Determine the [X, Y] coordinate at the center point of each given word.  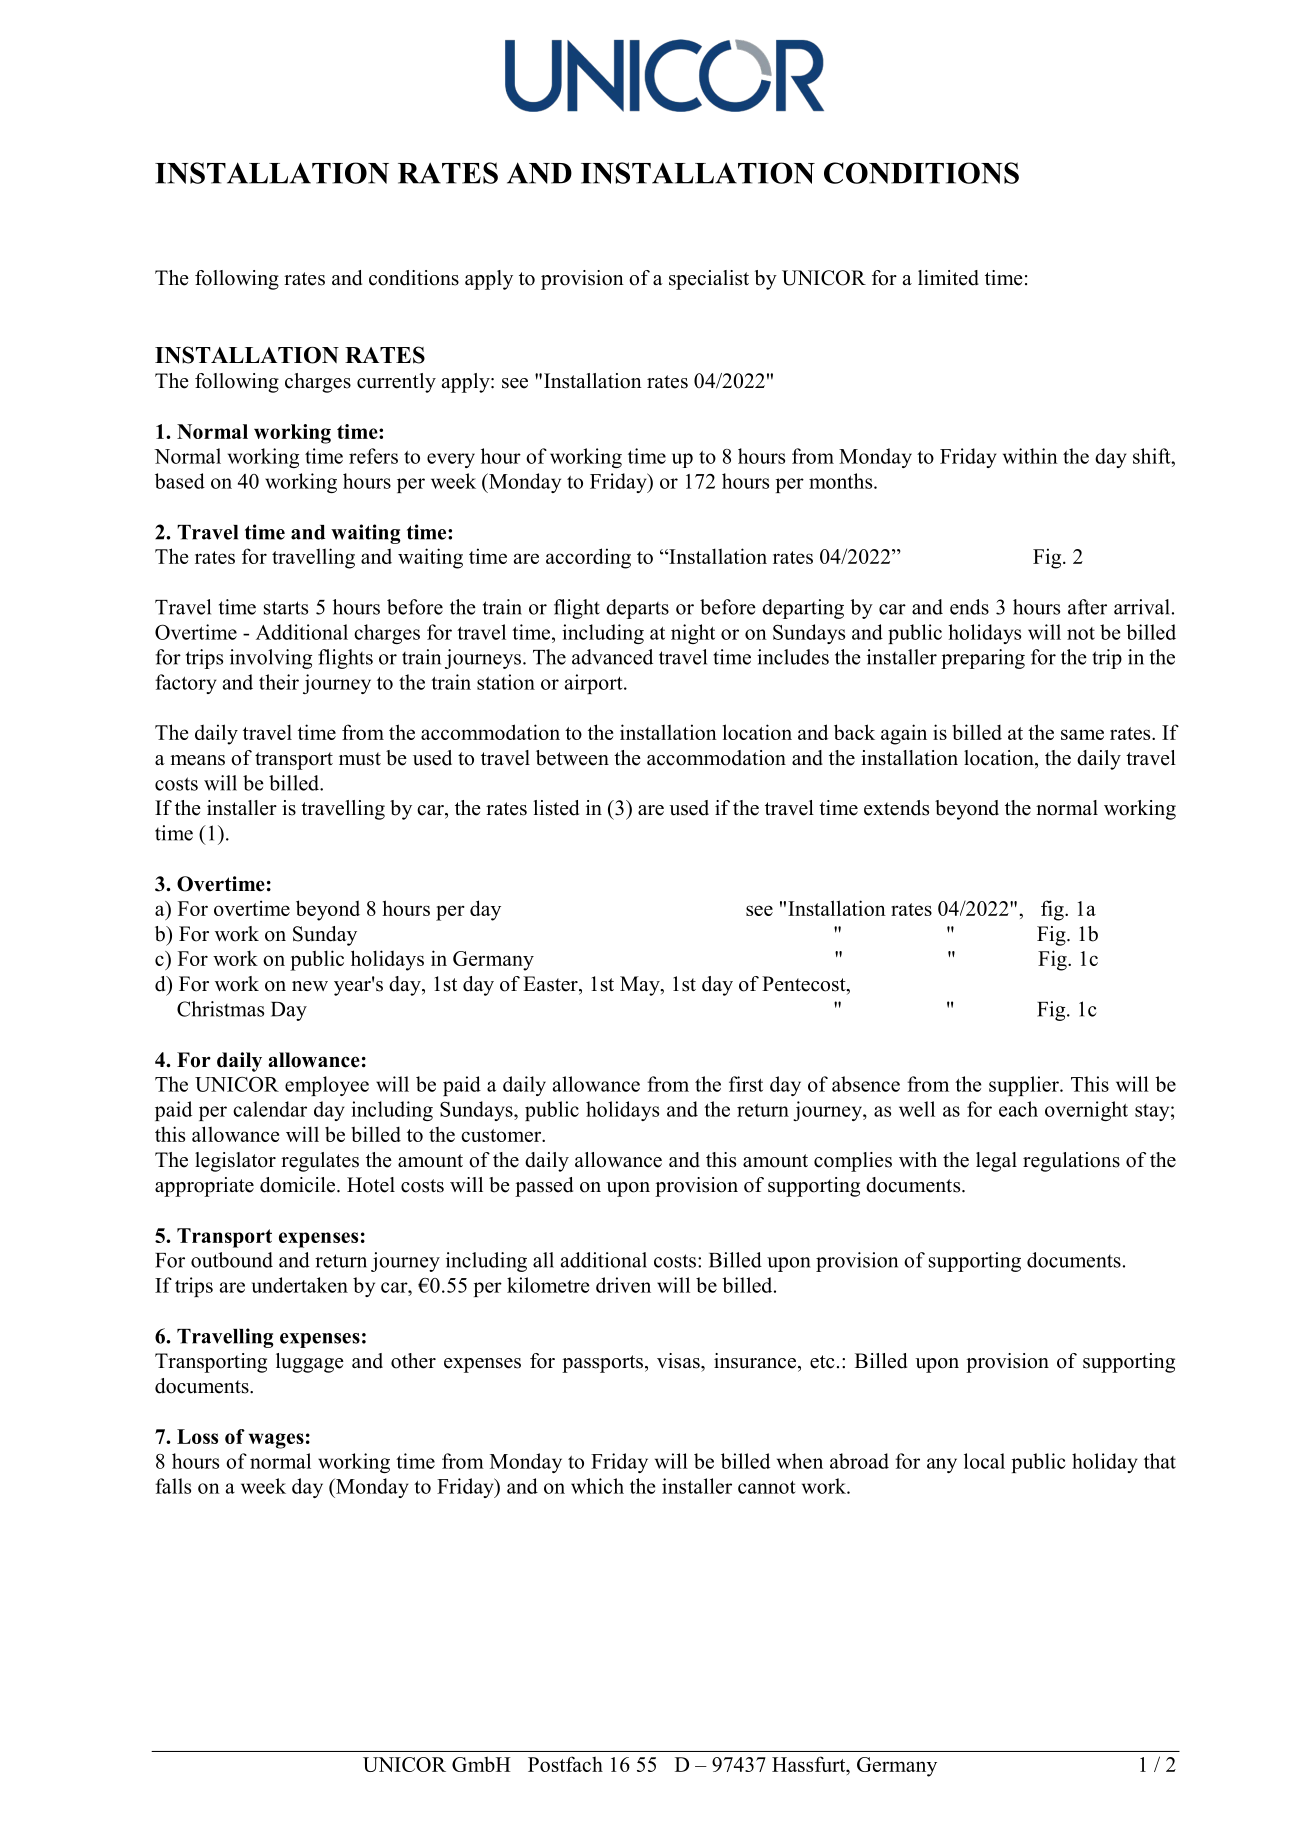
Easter [551, 984]
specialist [709, 280]
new [310, 986]
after [1087, 607]
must [360, 759]
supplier [1025, 1086]
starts [286, 608]
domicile [299, 1185]
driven [623, 1285]
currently [396, 383]
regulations [1071, 1162]
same [1082, 734]
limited [948, 278]
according [588, 558]
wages [276, 1441]
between [572, 758]
